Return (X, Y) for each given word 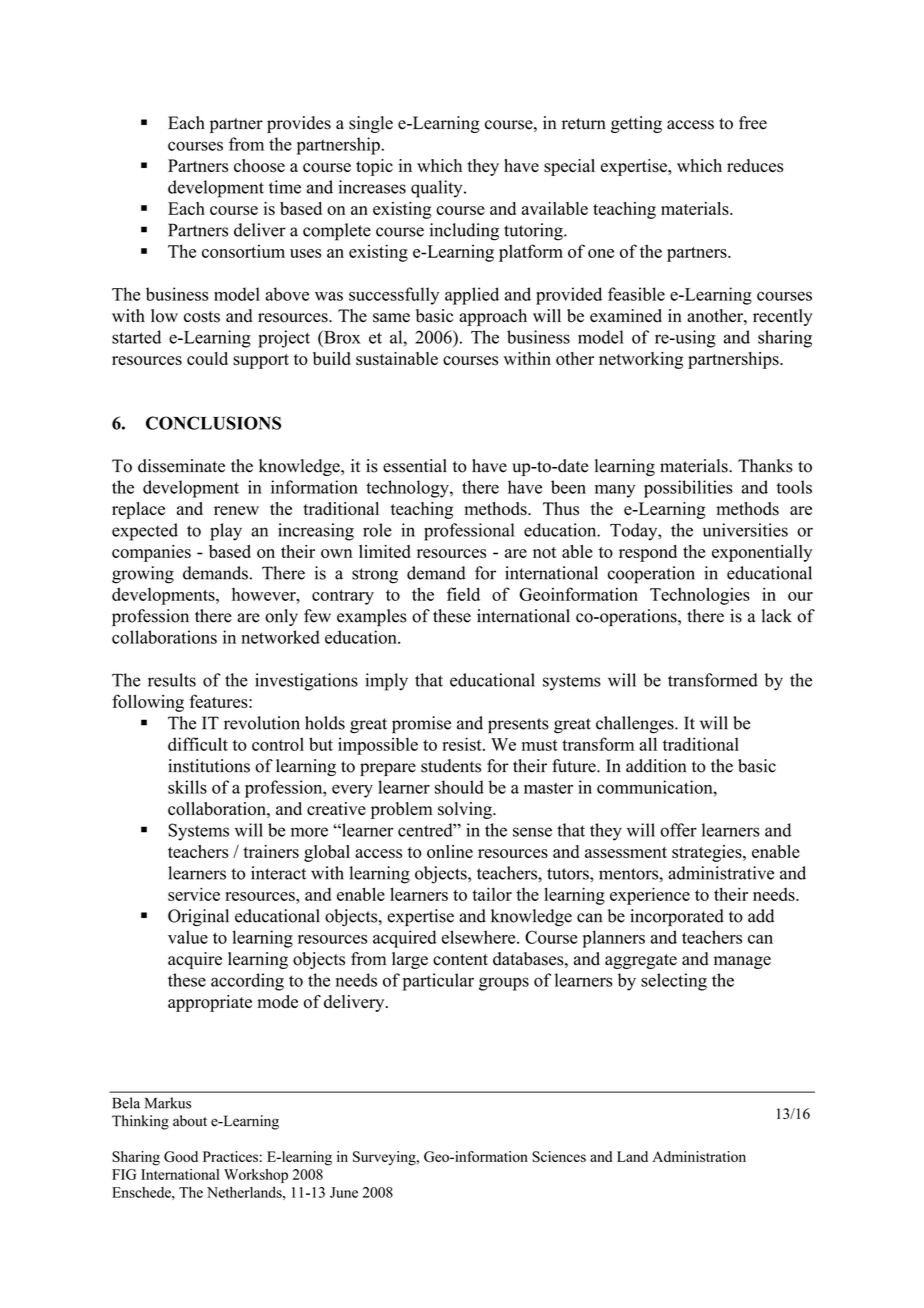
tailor (492, 894)
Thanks (765, 466)
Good (181, 1156)
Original (198, 917)
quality (438, 189)
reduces (755, 166)
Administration (699, 1156)
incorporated (677, 917)
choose (259, 166)
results (172, 680)
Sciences (559, 1156)
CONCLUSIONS (213, 423)
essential (415, 466)
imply (386, 682)
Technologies (700, 596)
